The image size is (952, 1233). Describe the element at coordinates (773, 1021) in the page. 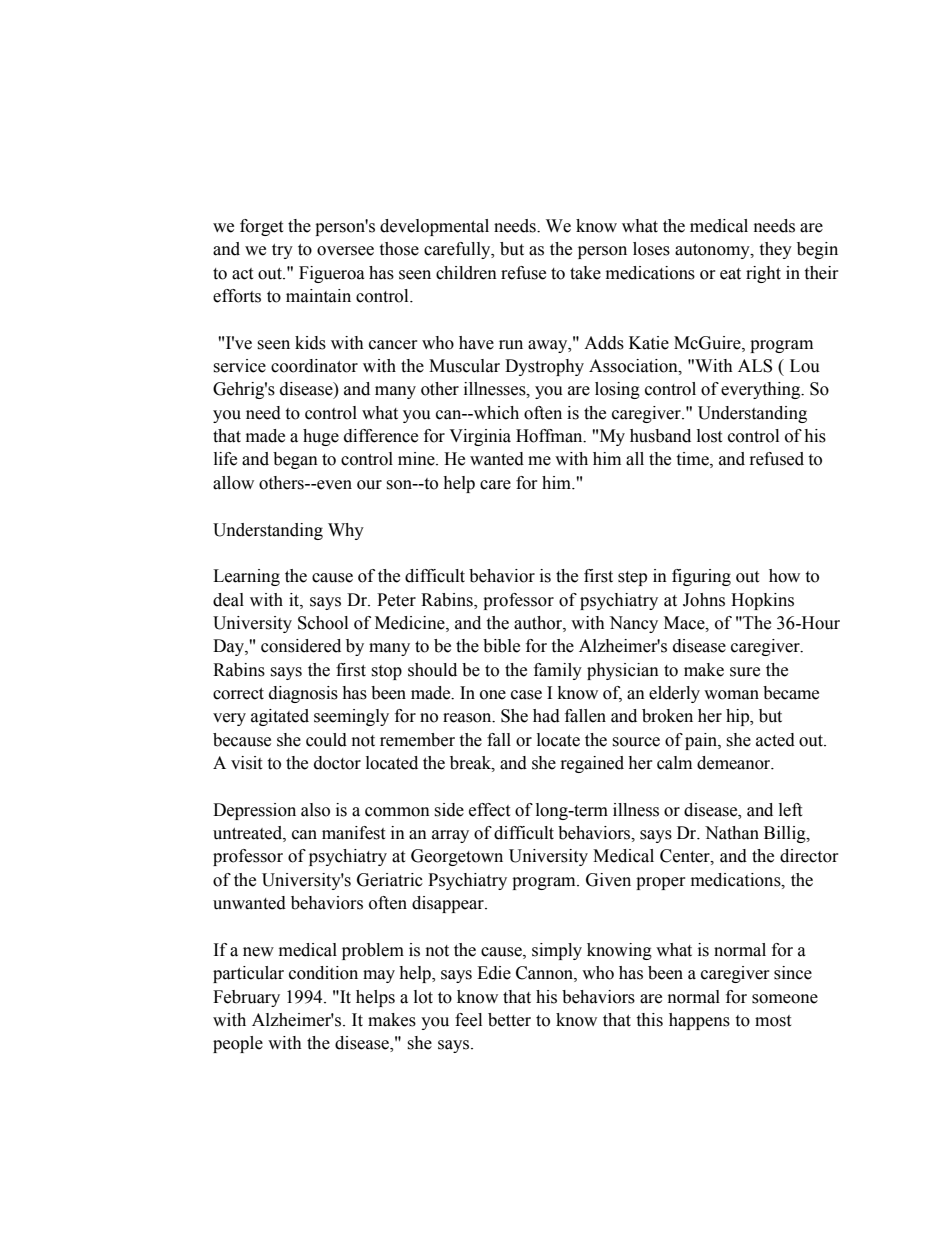

I see `most` at that location.
